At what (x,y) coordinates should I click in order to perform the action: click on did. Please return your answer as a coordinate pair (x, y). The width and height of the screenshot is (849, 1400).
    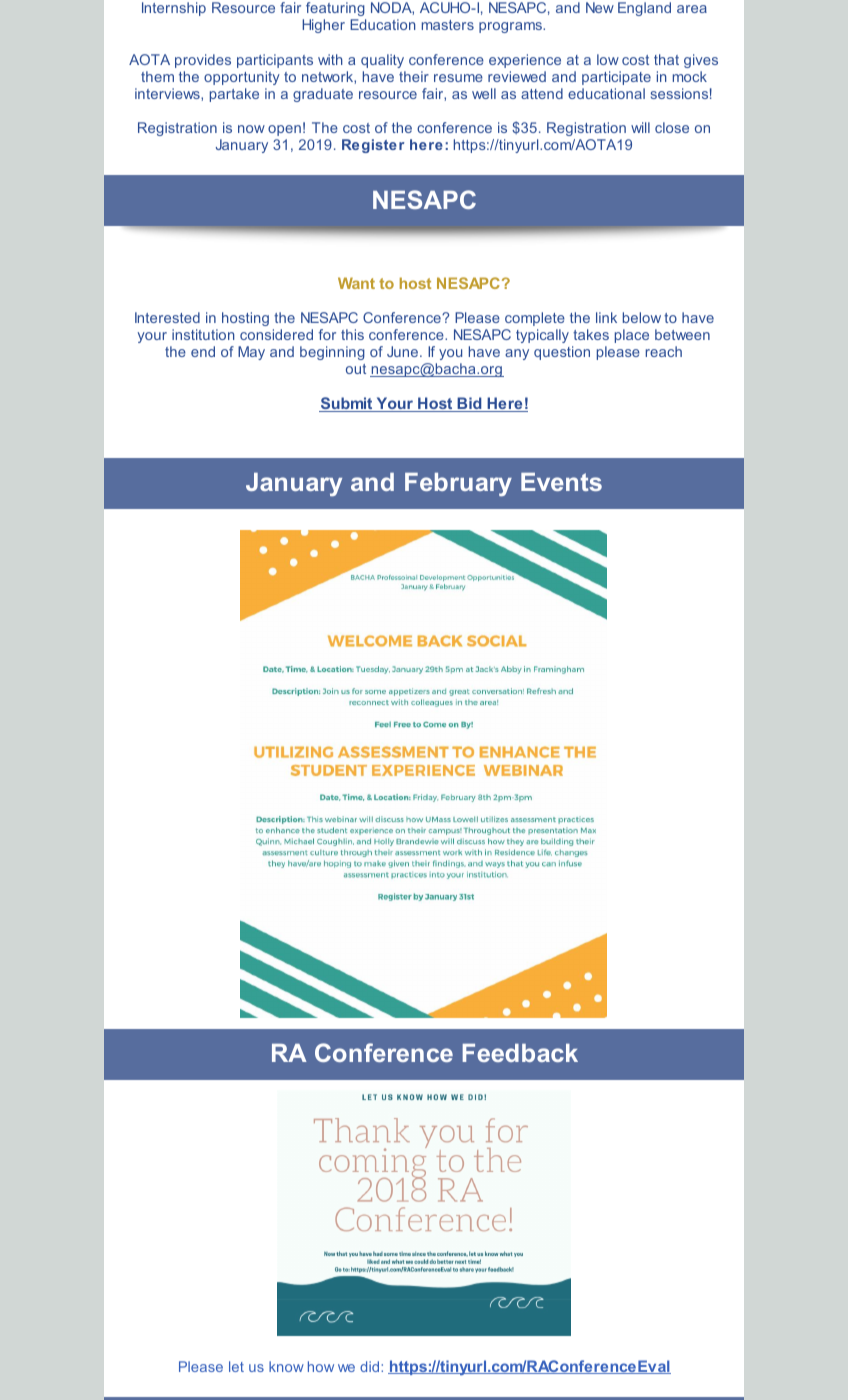
    Looking at the image, I should click on (371, 1366).
